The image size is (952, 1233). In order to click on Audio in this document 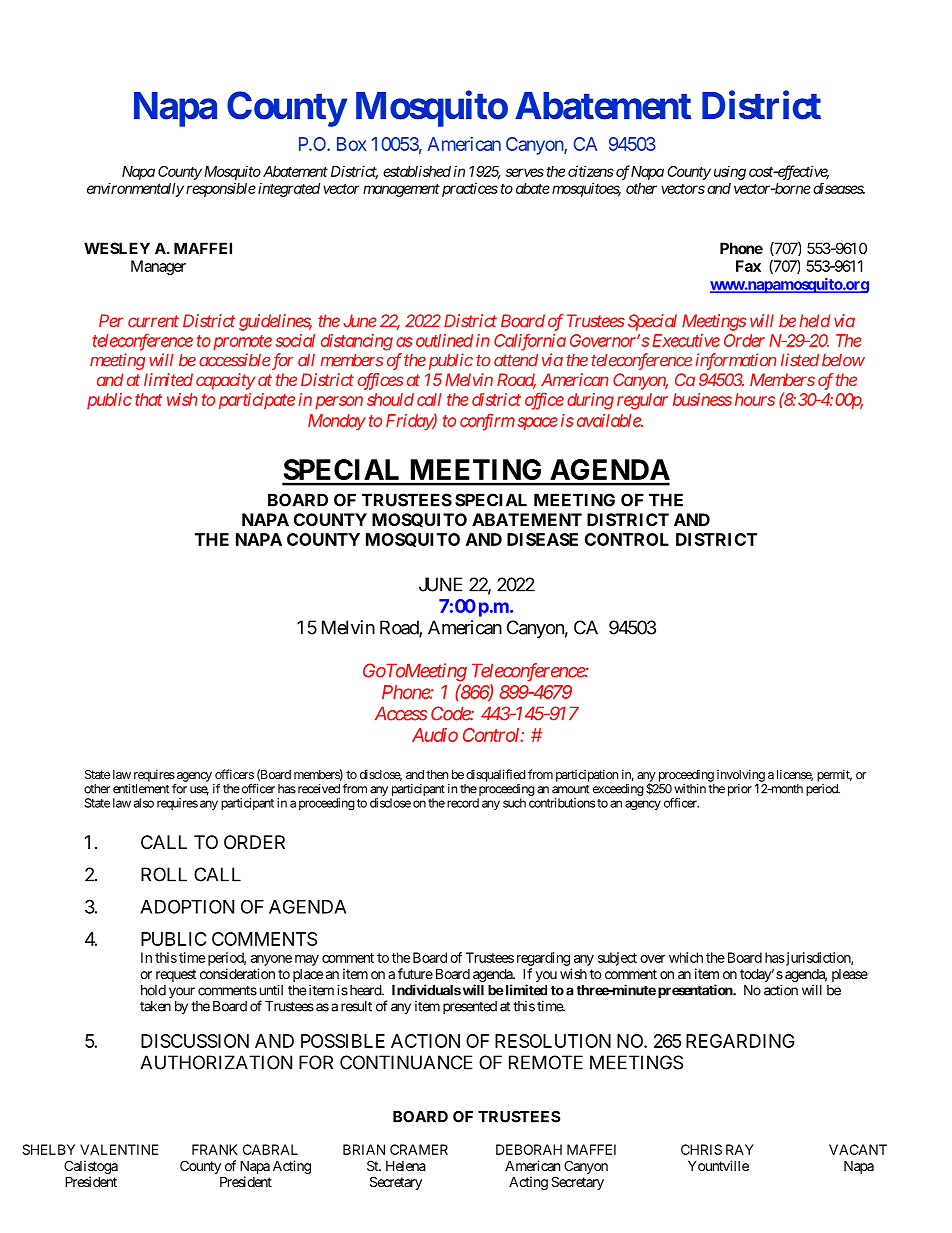, I will do `click(435, 735)`.
